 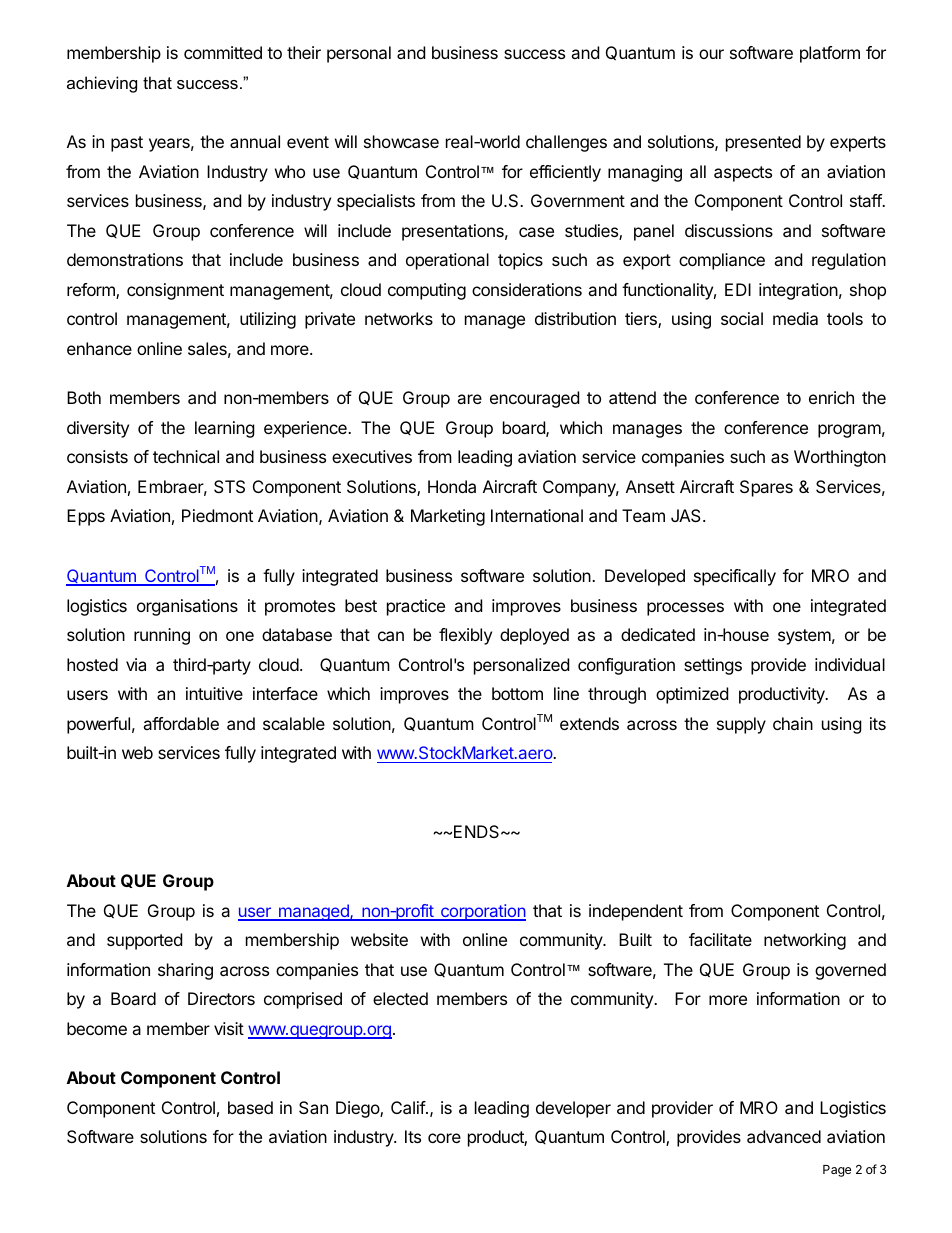 I want to click on challenges, so click(x=566, y=143).
